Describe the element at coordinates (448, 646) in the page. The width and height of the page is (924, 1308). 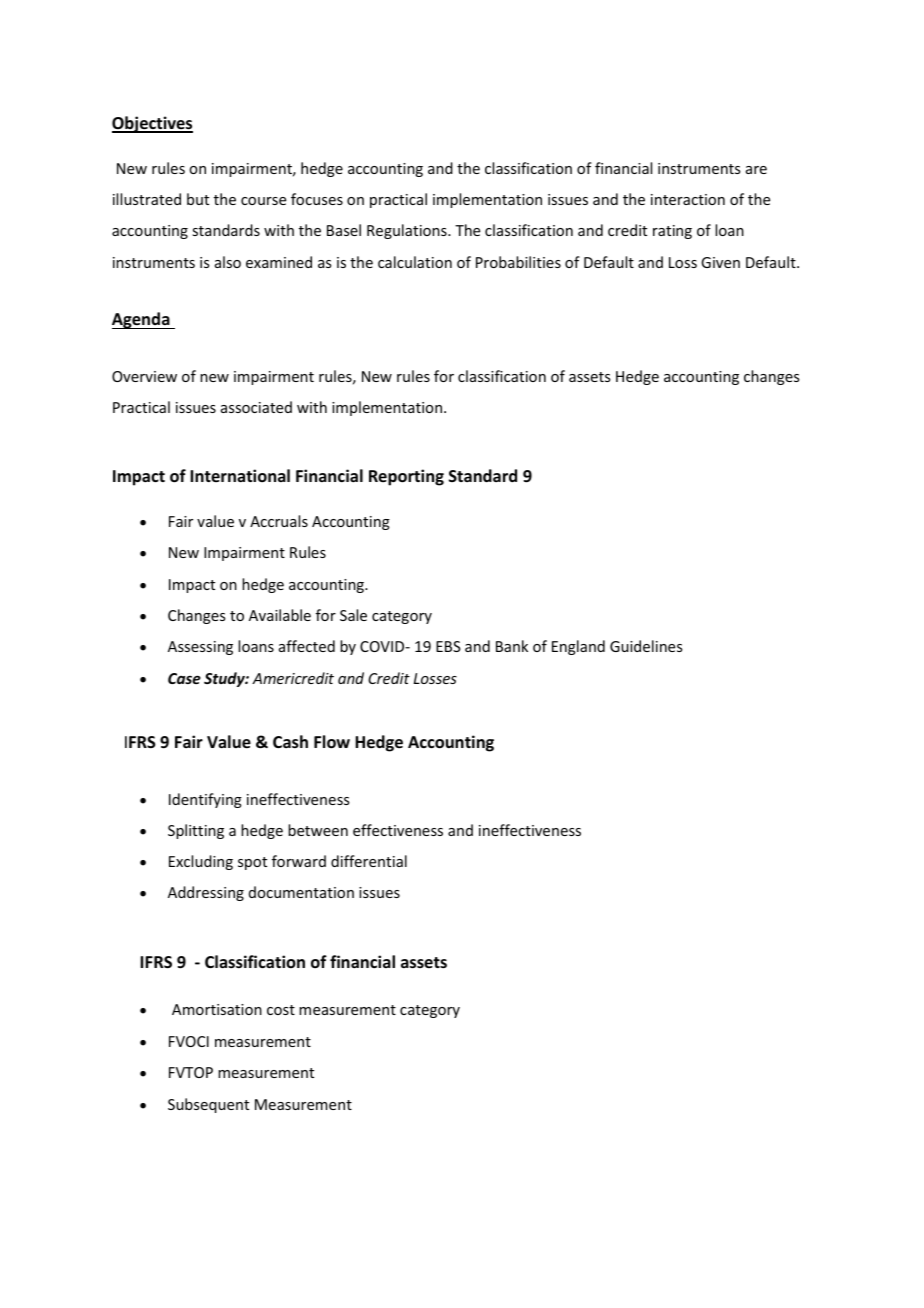
I see `EBS` at that location.
